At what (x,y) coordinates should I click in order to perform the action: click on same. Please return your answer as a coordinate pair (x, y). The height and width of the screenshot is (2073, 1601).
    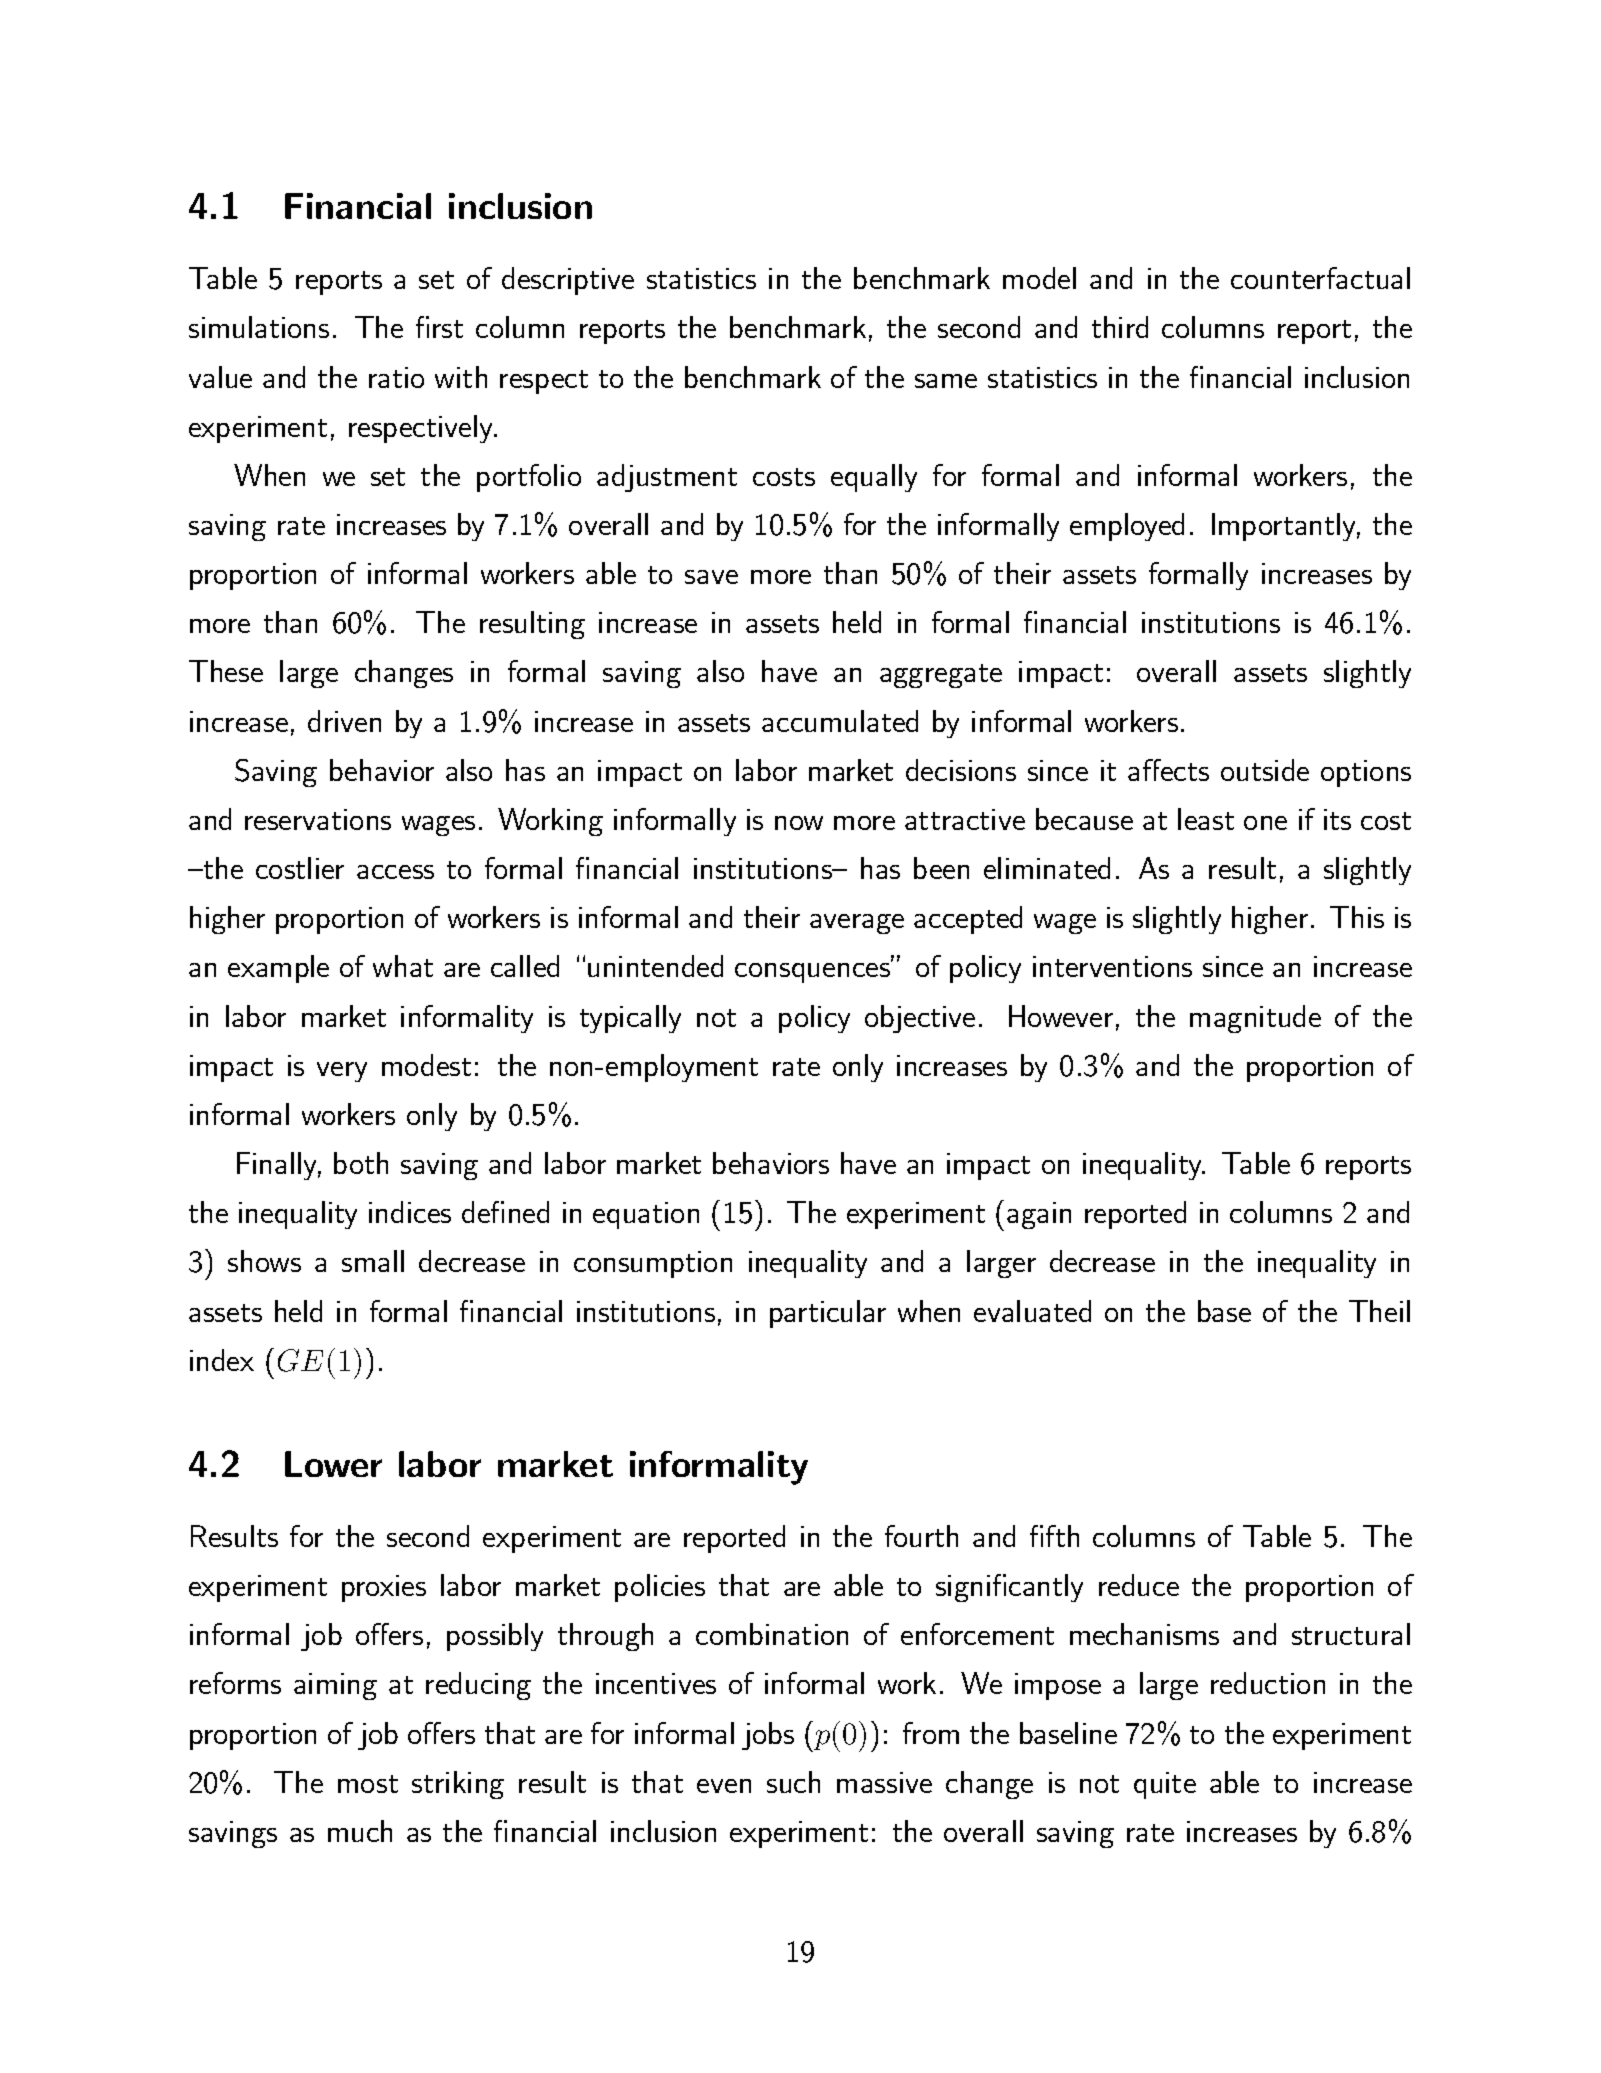
    Looking at the image, I should click on (946, 381).
